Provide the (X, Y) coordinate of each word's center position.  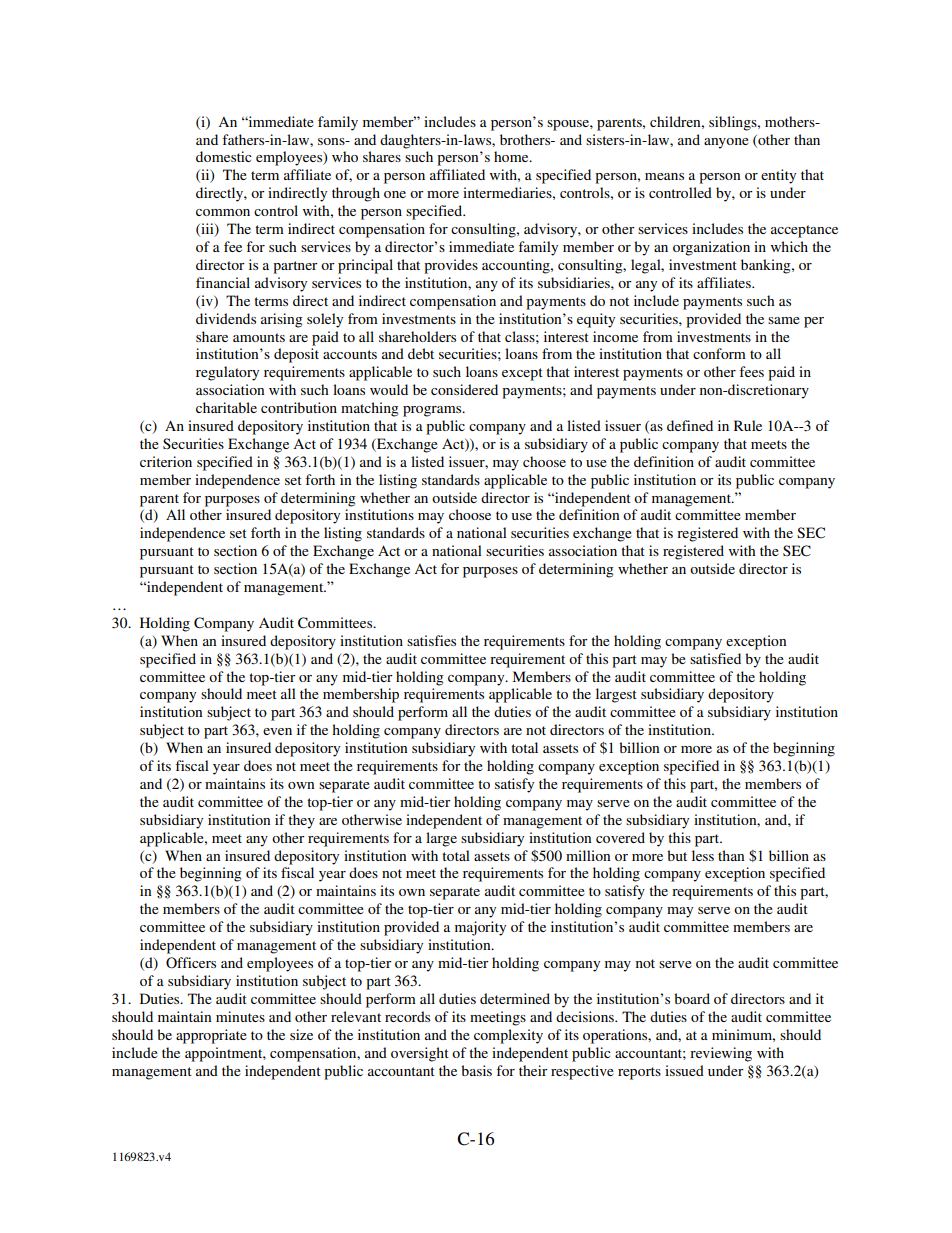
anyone (726, 143)
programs (433, 411)
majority (480, 928)
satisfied (715, 658)
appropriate (211, 1036)
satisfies (431, 640)
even (277, 731)
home (512, 156)
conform (719, 353)
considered (464, 389)
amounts (259, 337)
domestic (224, 156)
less (703, 855)
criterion (166, 461)
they (301, 821)
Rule (748, 425)
